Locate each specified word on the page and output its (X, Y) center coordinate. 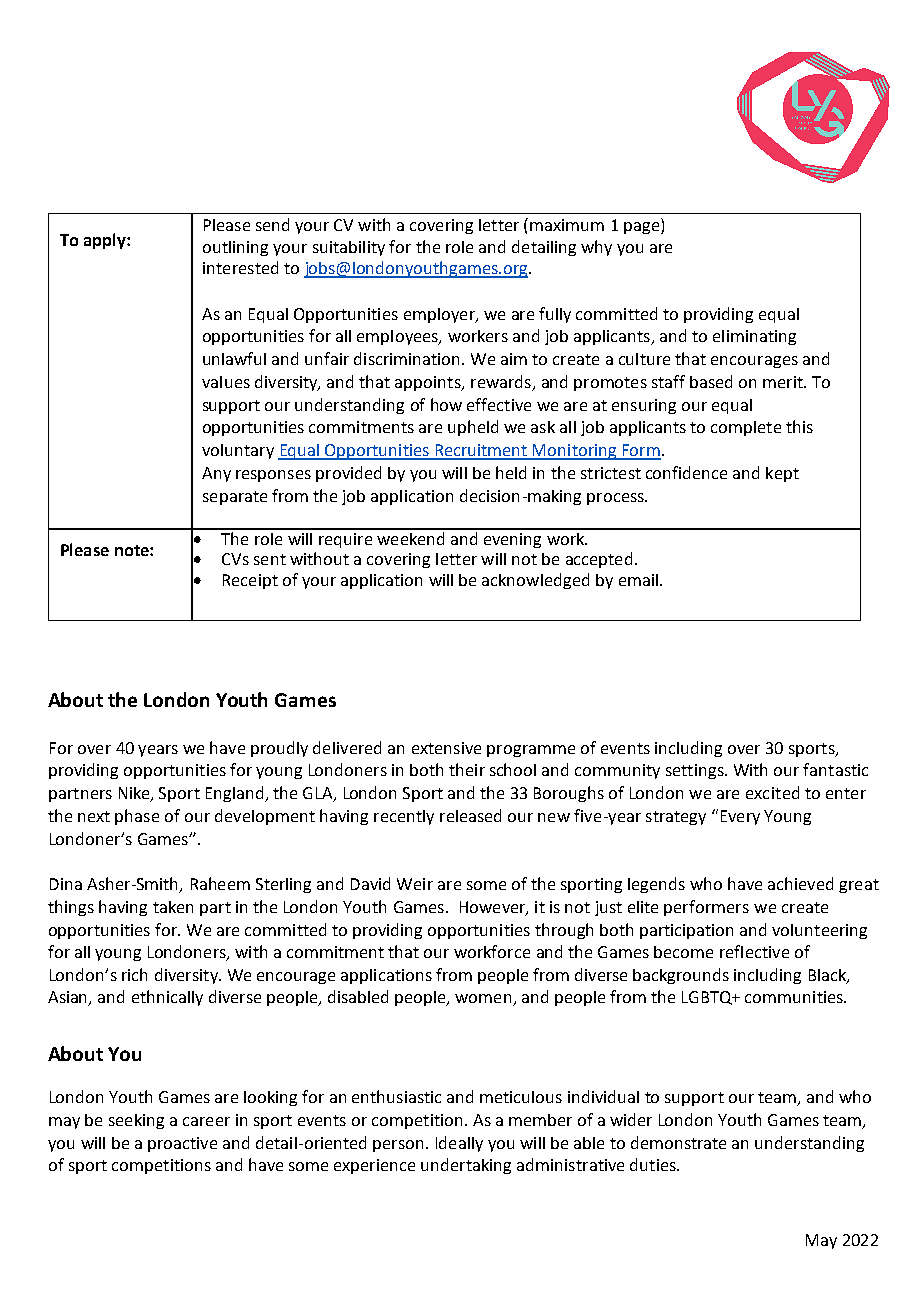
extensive (446, 748)
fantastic (835, 769)
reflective (754, 951)
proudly (279, 749)
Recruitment (481, 451)
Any (216, 474)
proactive (182, 1144)
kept (782, 474)
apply (106, 241)
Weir (415, 884)
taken (173, 907)
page (643, 228)
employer (440, 315)
